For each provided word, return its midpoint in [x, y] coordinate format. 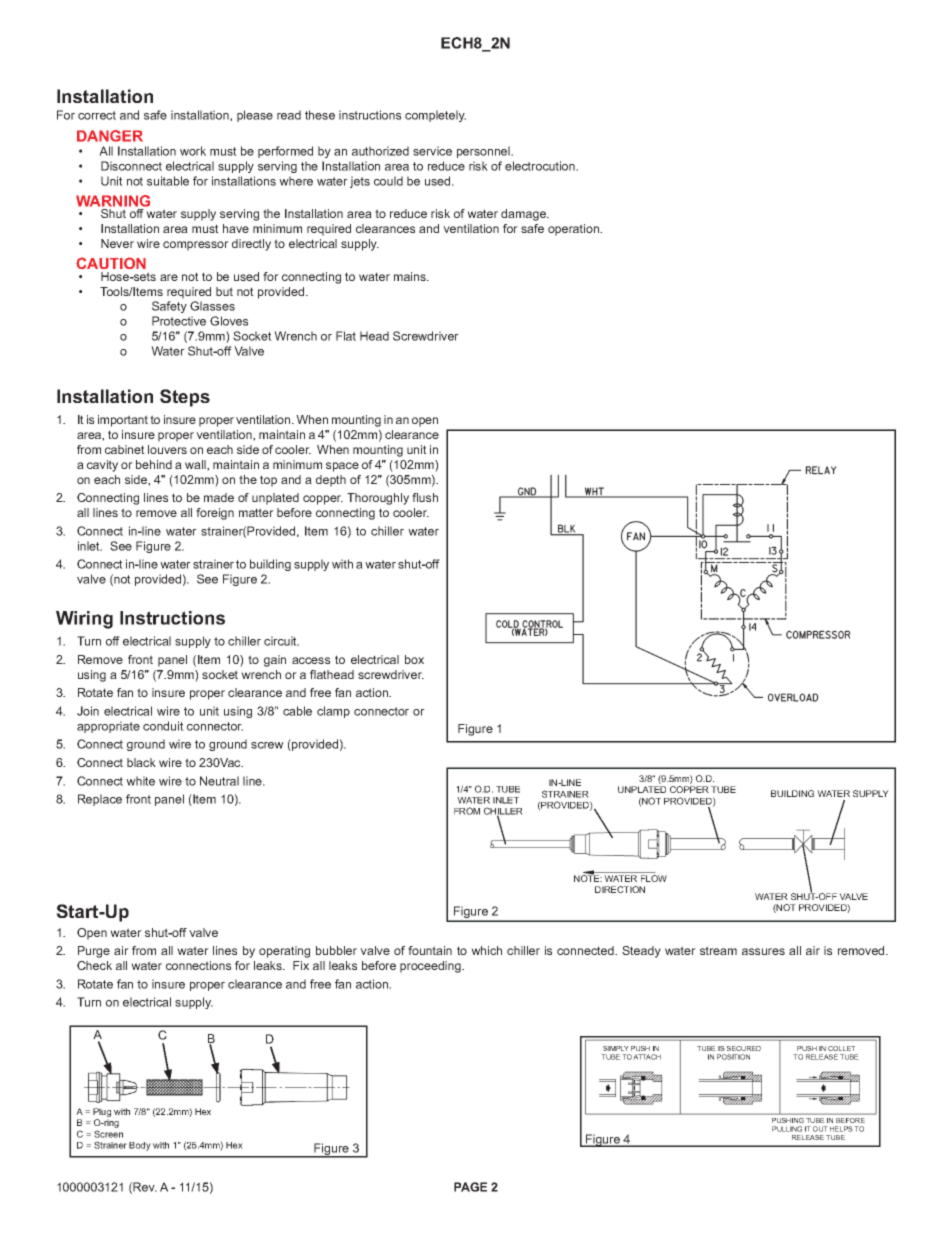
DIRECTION [620, 889]
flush [425, 497]
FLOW [654, 878]
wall [196, 465]
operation [575, 230]
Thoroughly [378, 499]
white [140, 781]
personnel [484, 152]
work [193, 151]
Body [140, 1146]
